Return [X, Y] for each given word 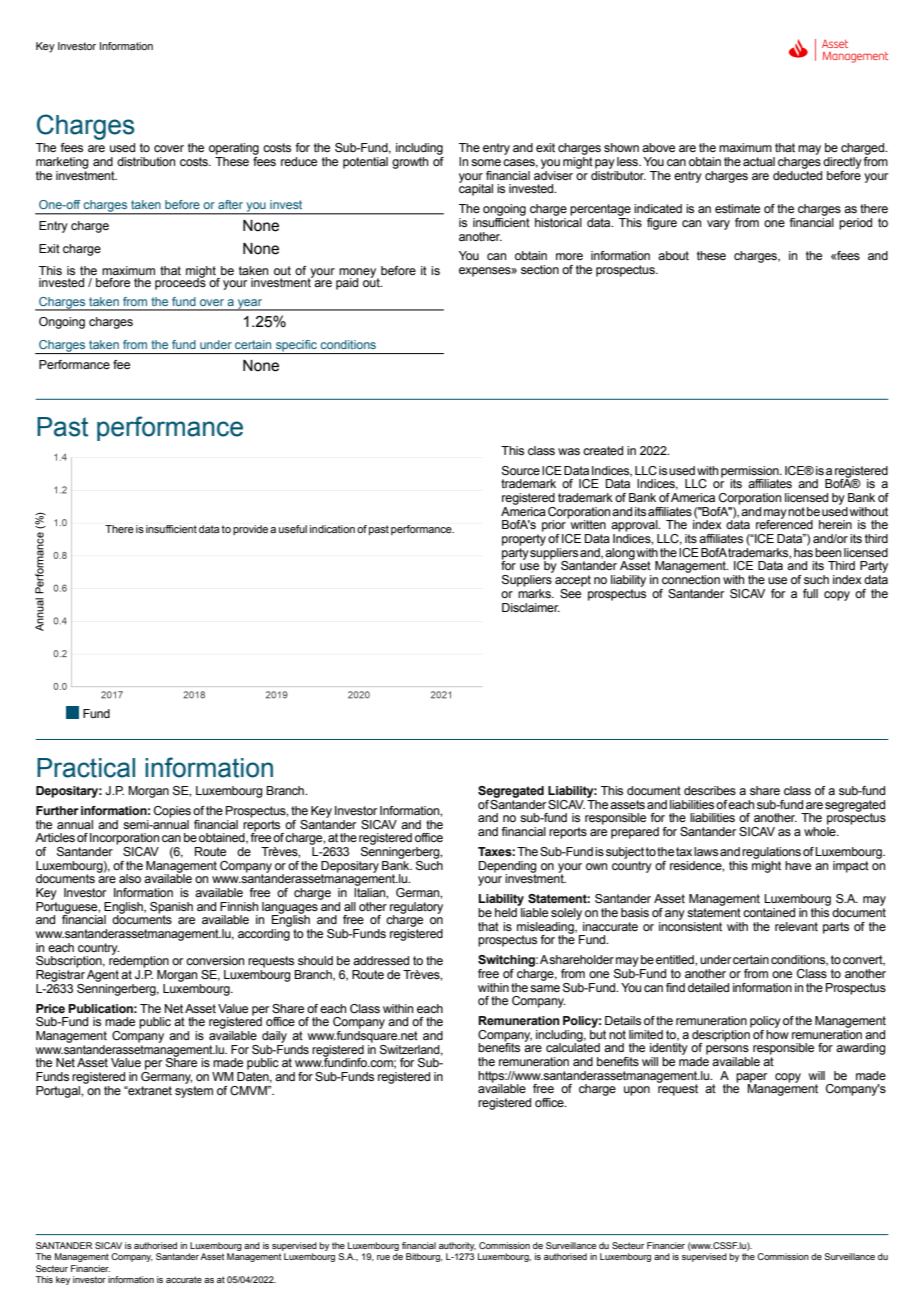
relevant [796, 926]
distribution [146, 161]
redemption [139, 961]
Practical [86, 768]
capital [476, 189]
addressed [381, 960]
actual [759, 161]
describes [710, 790]
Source [521, 471]
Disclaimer [531, 607]
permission [751, 473]
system [194, 1090]
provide [250, 530]
